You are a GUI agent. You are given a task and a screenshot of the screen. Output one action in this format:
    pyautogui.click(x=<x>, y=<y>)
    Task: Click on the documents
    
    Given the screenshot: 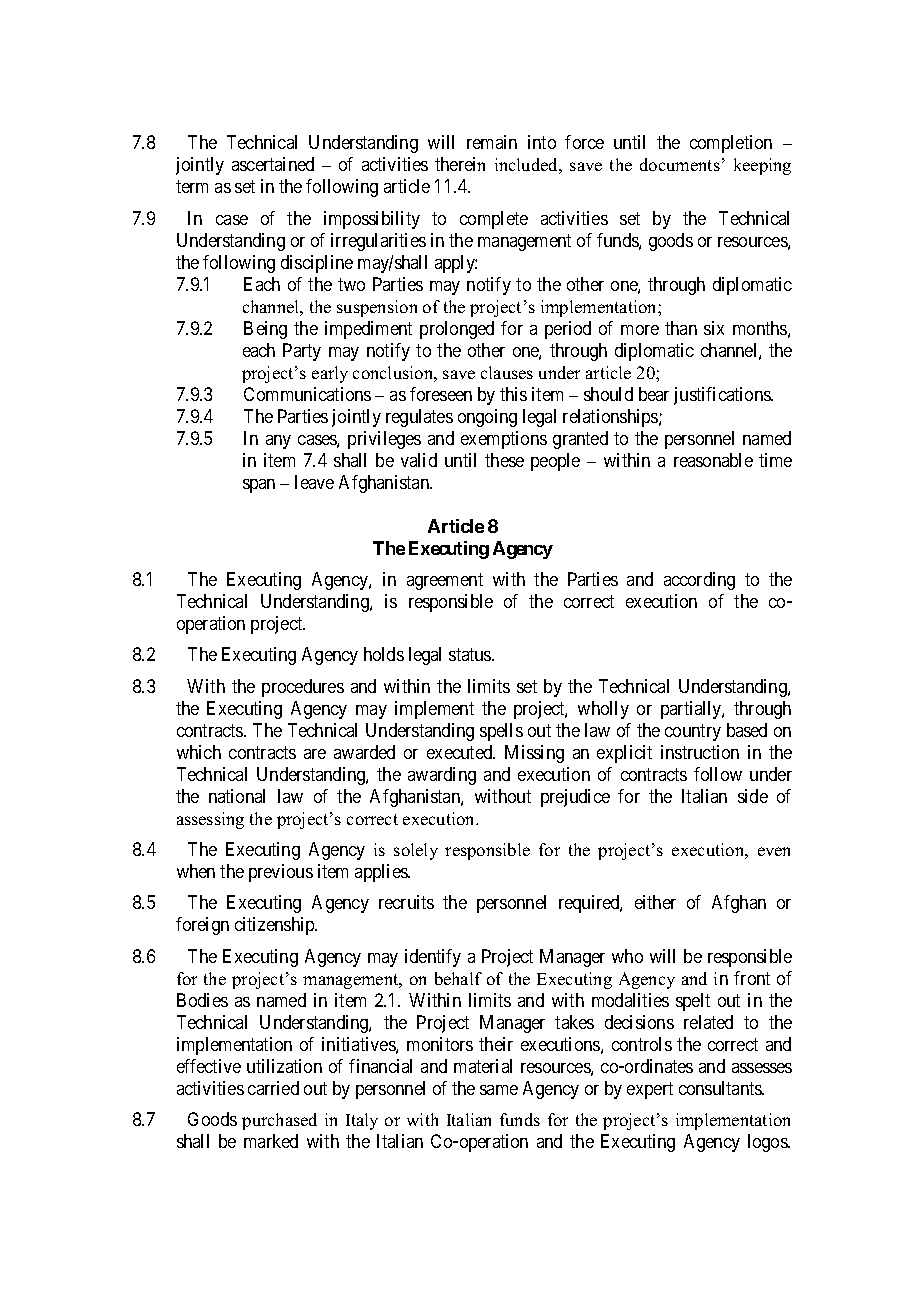 What is the action you would take?
    pyautogui.click(x=680, y=164)
